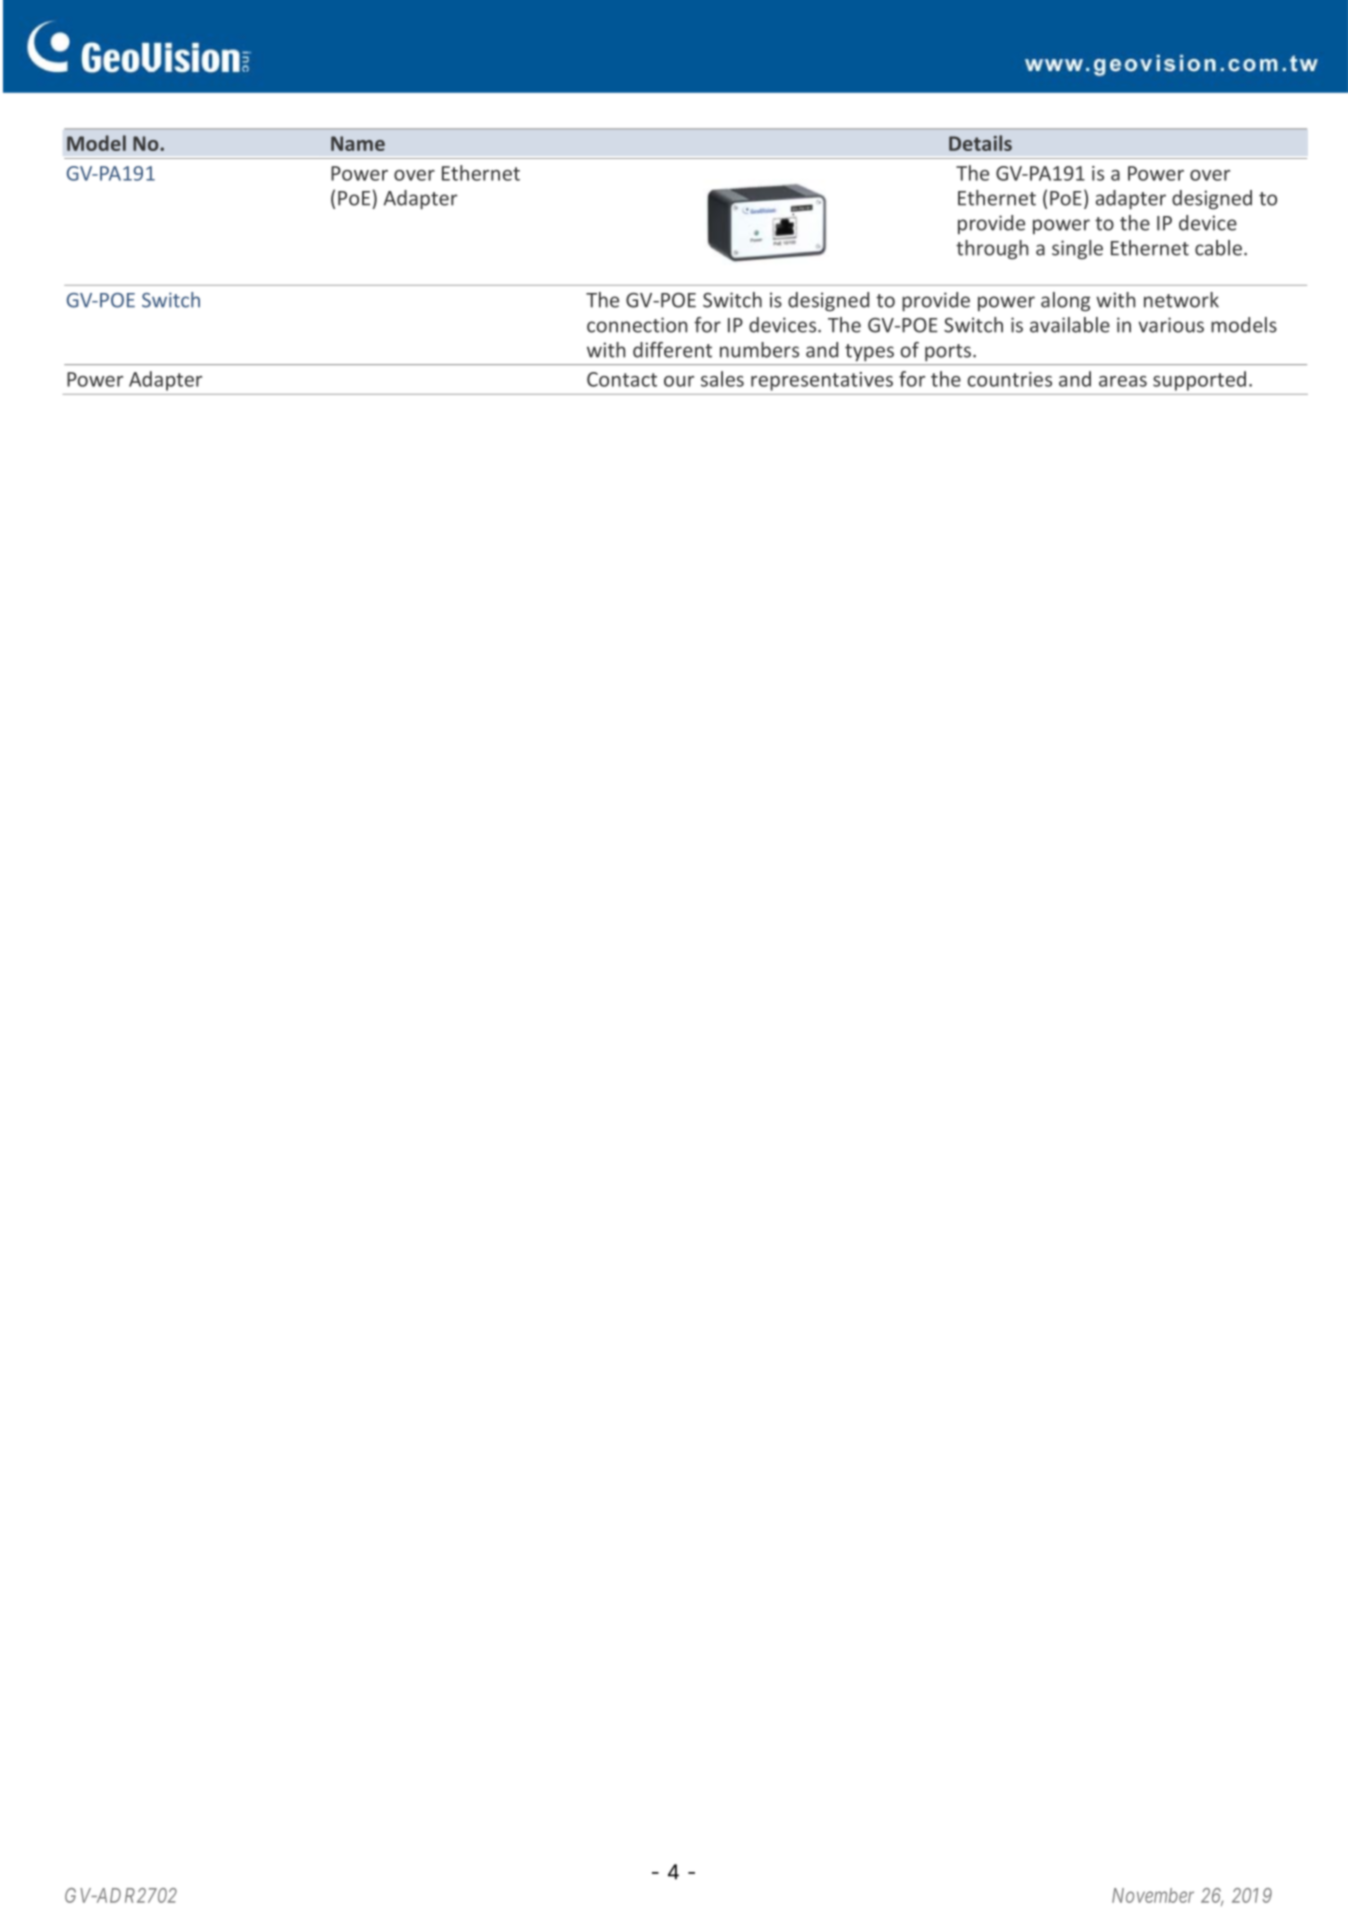 Image resolution: width=1348 pixels, height=1908 pixels. What do you see at coordinates (1123, 381) in the screenshot?
I see `areas` at bounding box center [1123, 381].
